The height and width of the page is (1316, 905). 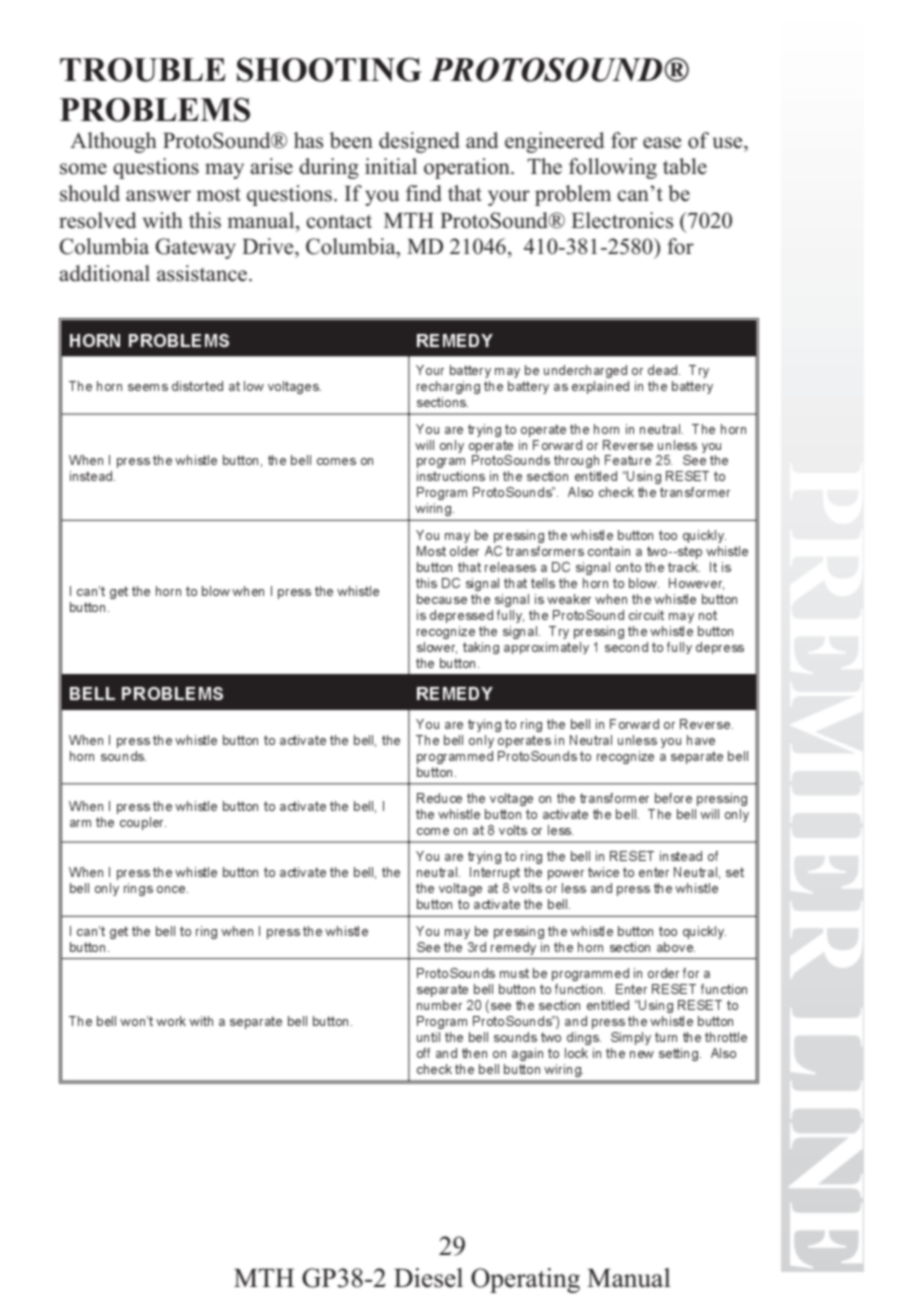 What do you see at coordinates (437, 648) in the page?
I see `slower` at bounding box center [437, 648].
